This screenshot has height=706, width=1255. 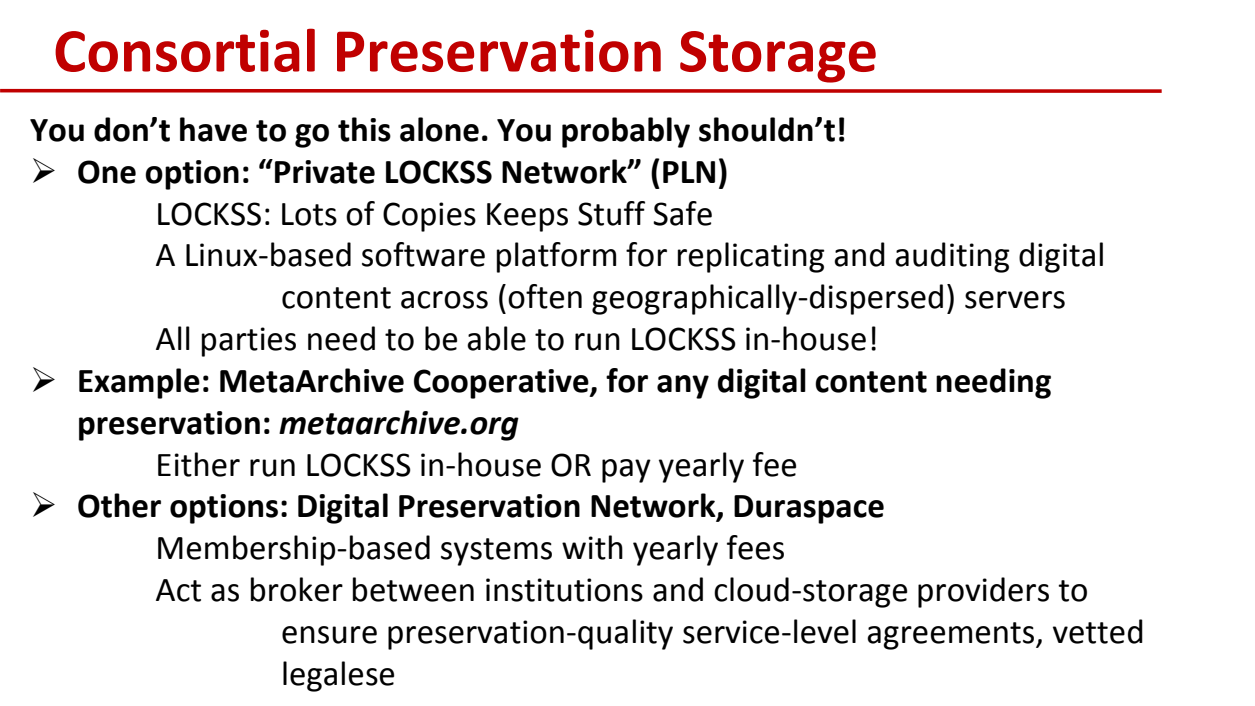 What do you see at coordinates (119, 505) in the screenshot?
I see `Other` at bounding box center [119, 505].
